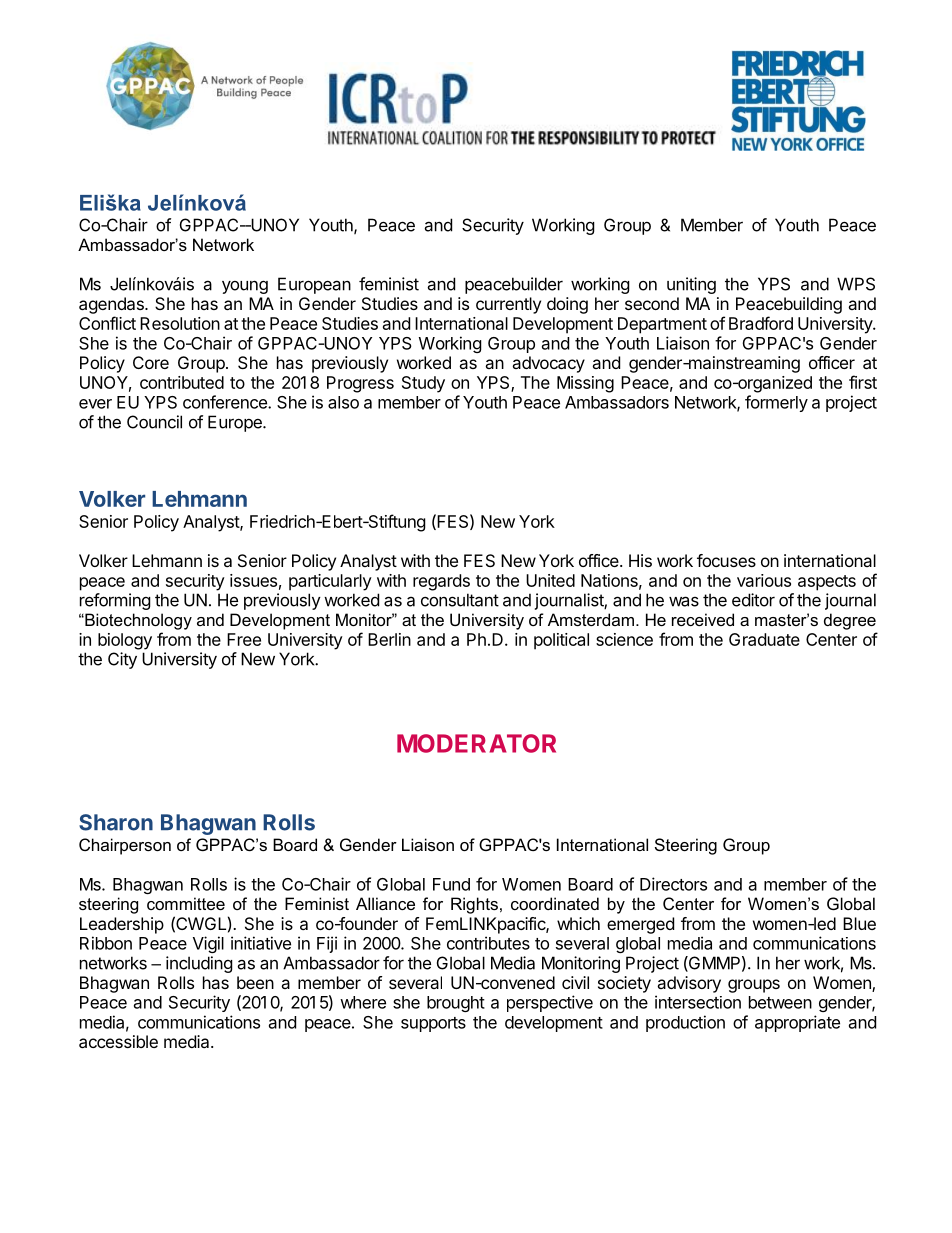 This page has width=952, height=1233. Describe the element at coordinates (456, 1004) in the page. I see `brought` at that location.
